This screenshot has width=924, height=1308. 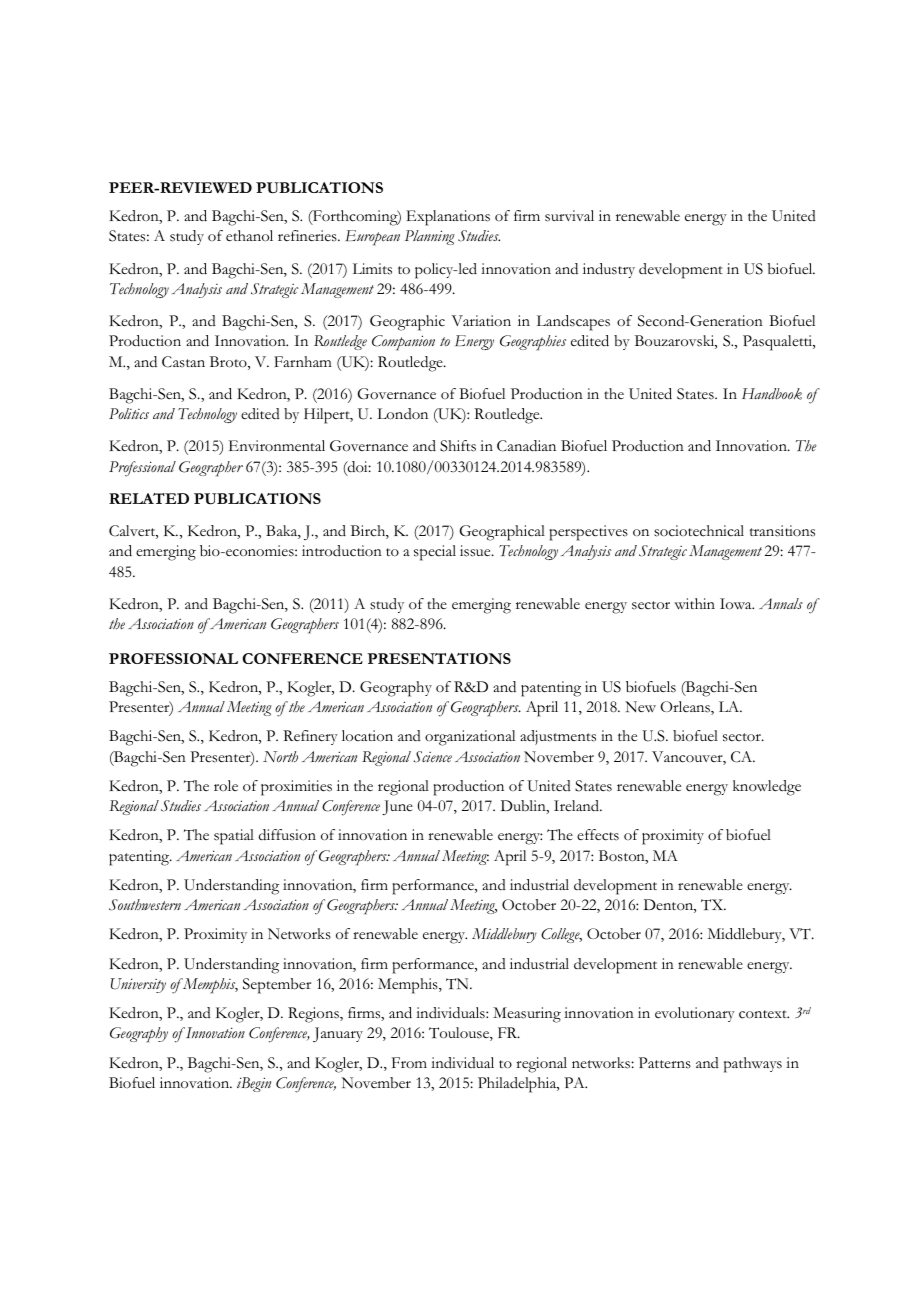 I want to click on Patterns, so click(x=665, y=1063).
